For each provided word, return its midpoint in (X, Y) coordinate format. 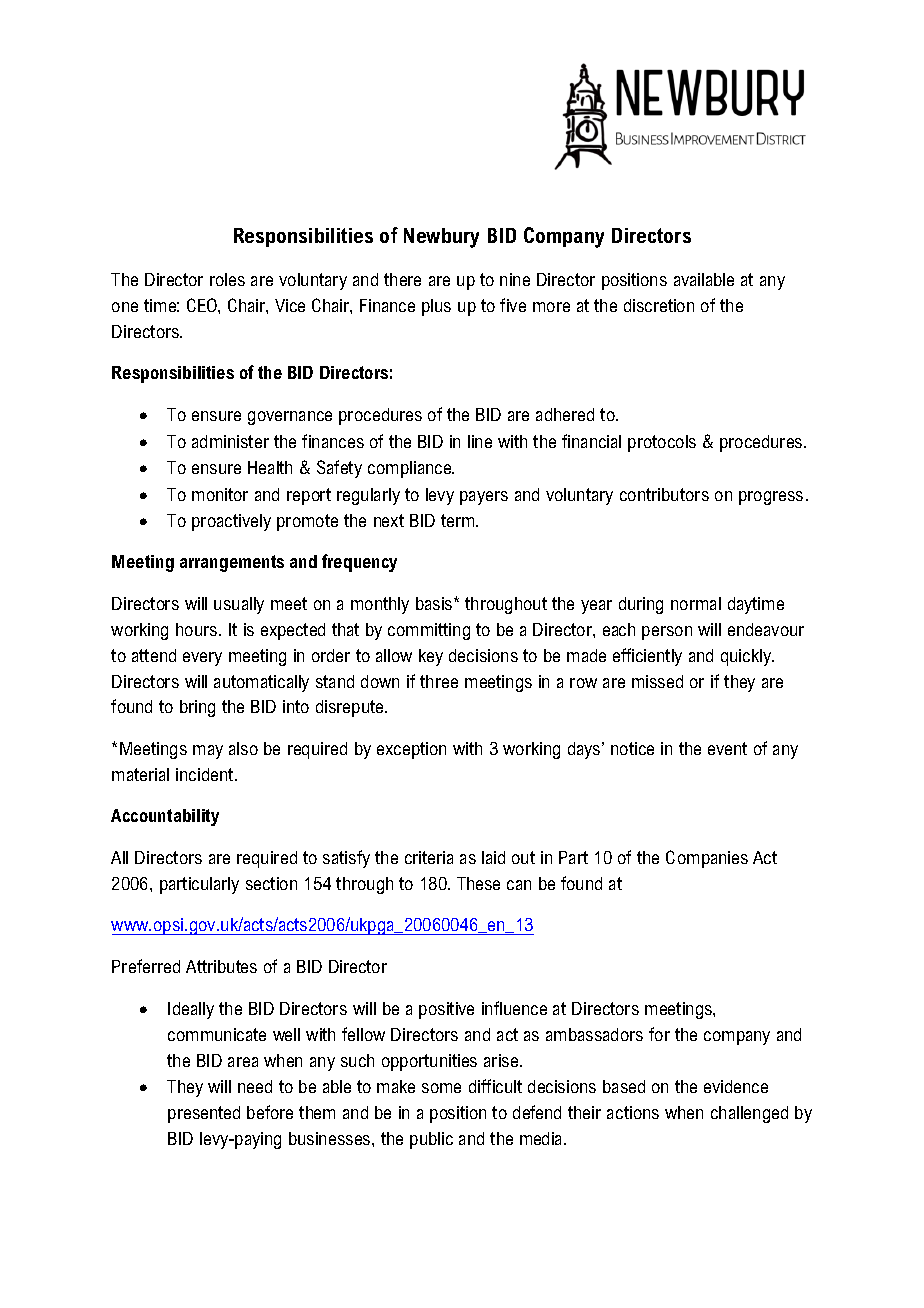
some (441, 1088)
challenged (749, 1114)
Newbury (441, 238)
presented (204, 1114)
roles (227, 279)
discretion (659, 305)
